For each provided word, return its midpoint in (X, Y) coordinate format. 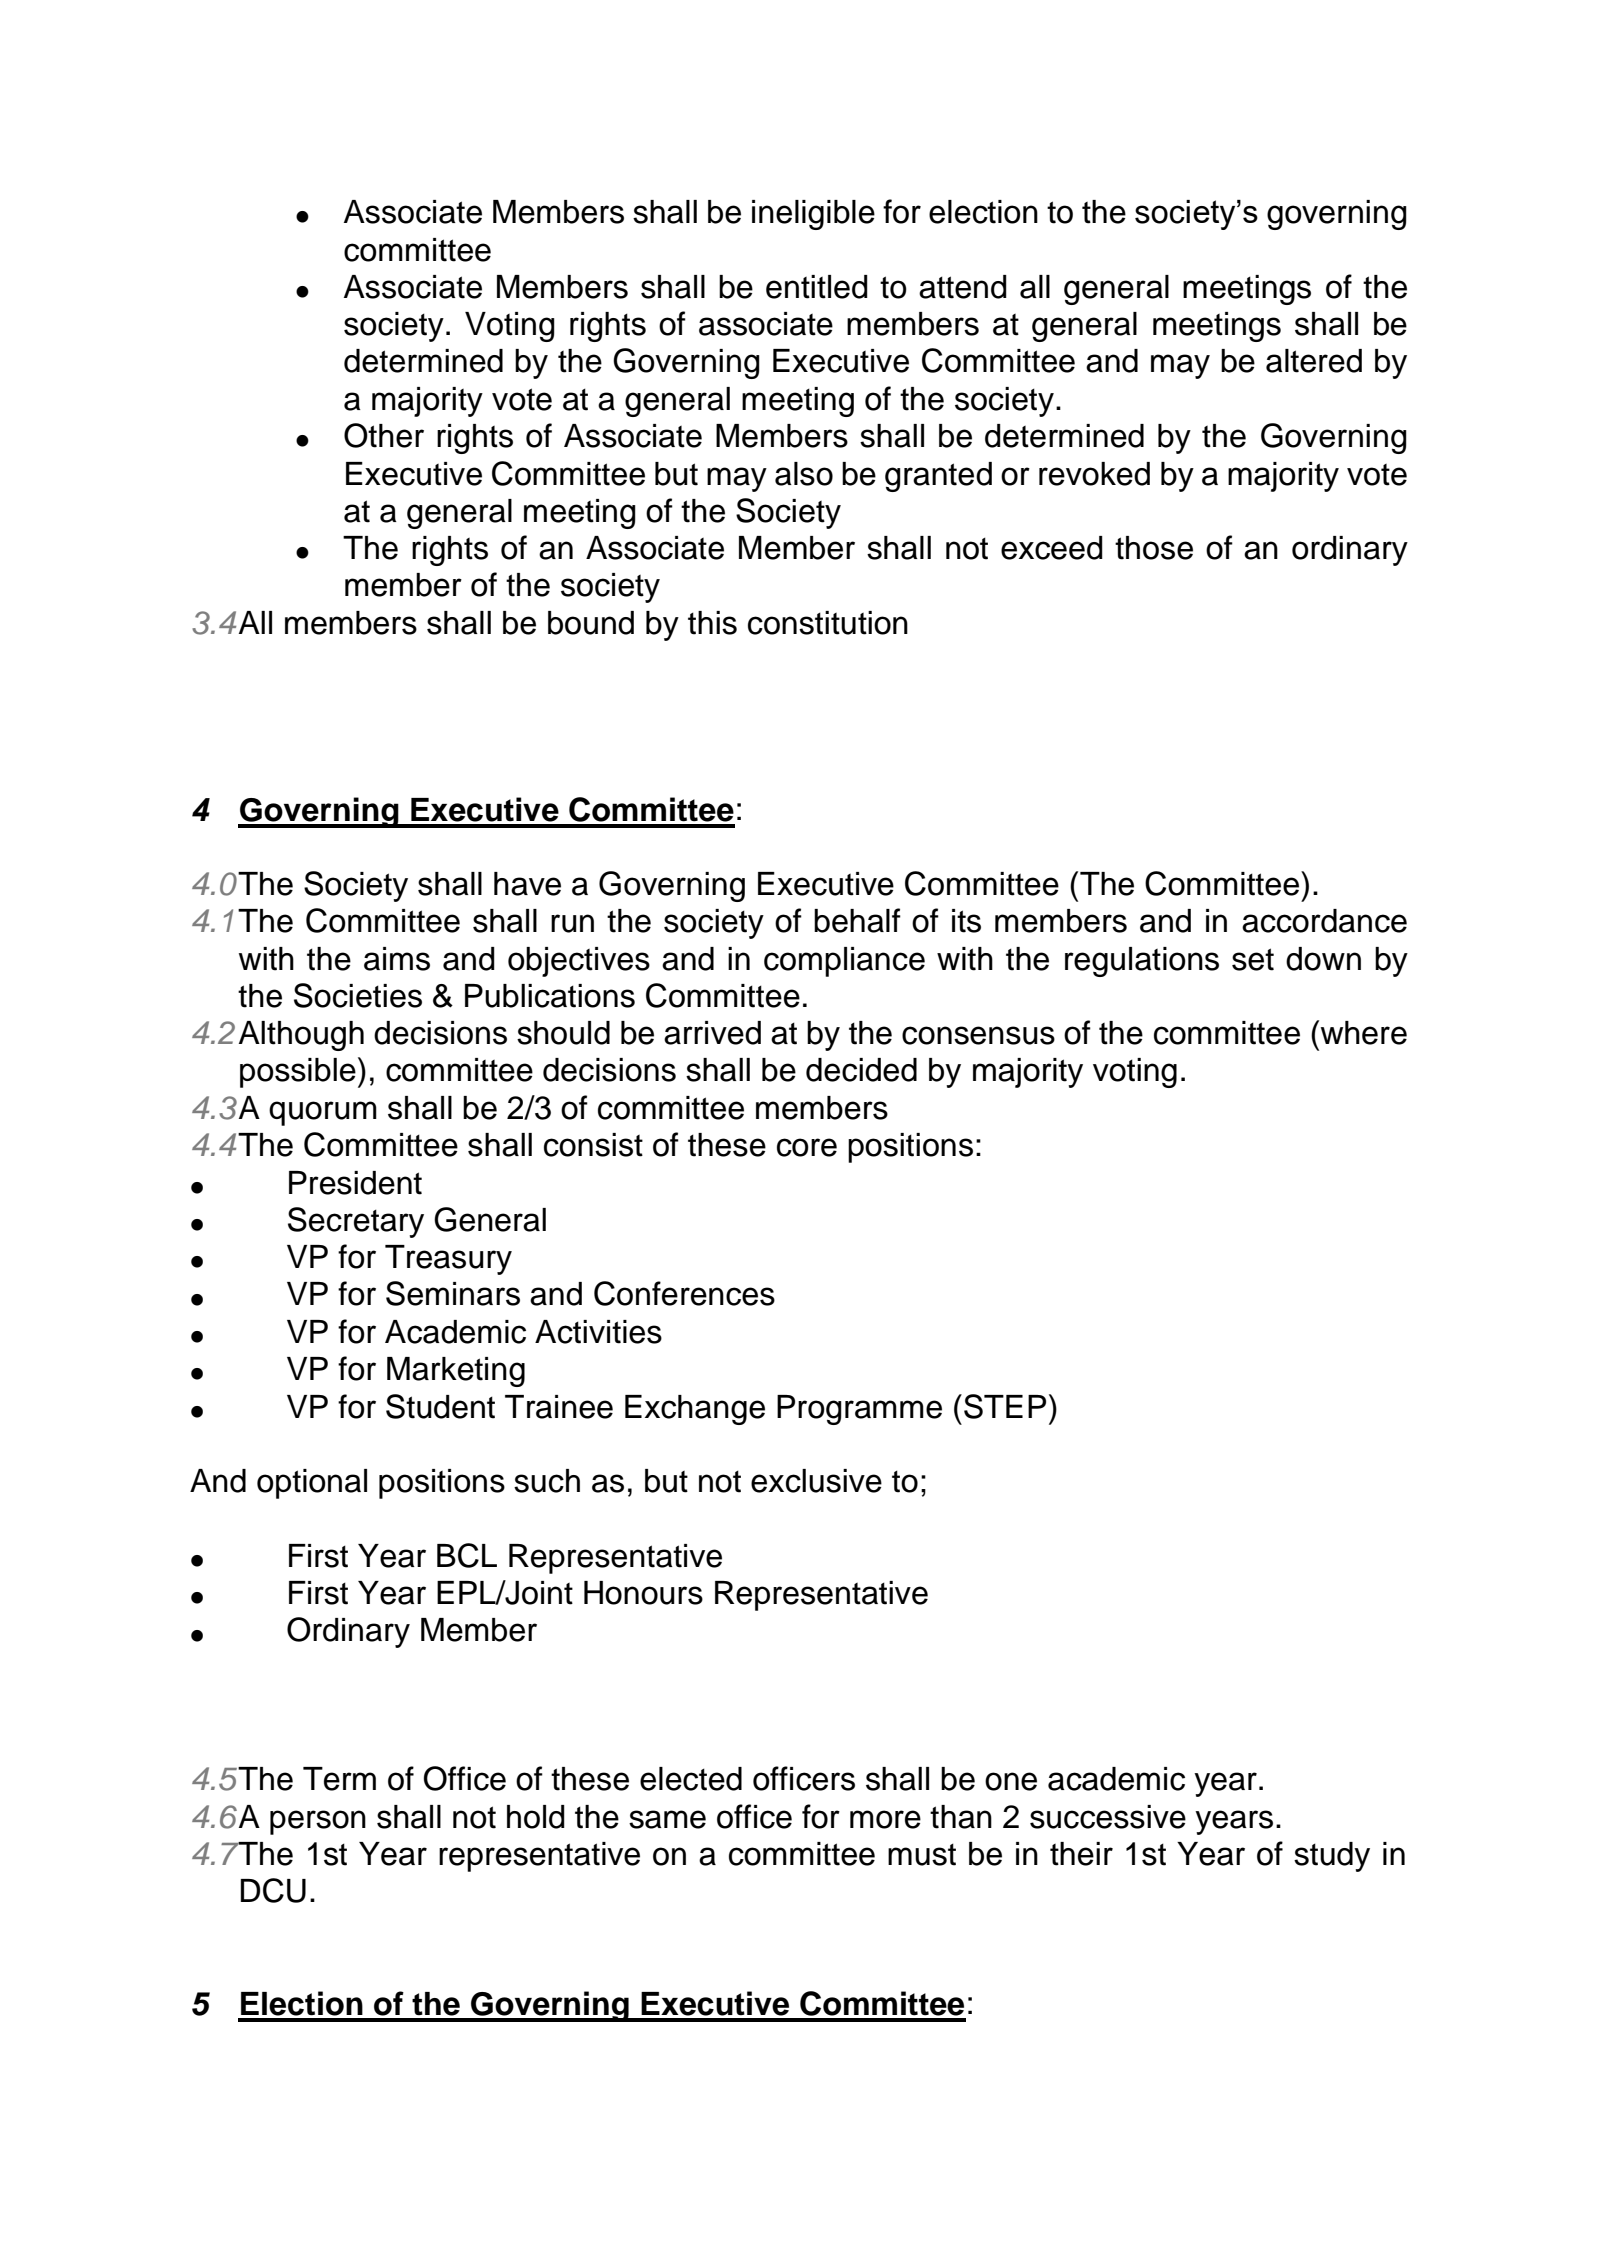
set (1253, 959)
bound (591, 623)
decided (861, 1070)
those (1154, 548)
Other (384, 435)
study (1332, 1857)
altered (1314, 361)
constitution (828, 623)
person (318, 1822)
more (885, 1819)
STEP (1005, 1406)
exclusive (816, 1481)
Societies (358, 995)
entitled (817, 287)
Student (440, 1406)
